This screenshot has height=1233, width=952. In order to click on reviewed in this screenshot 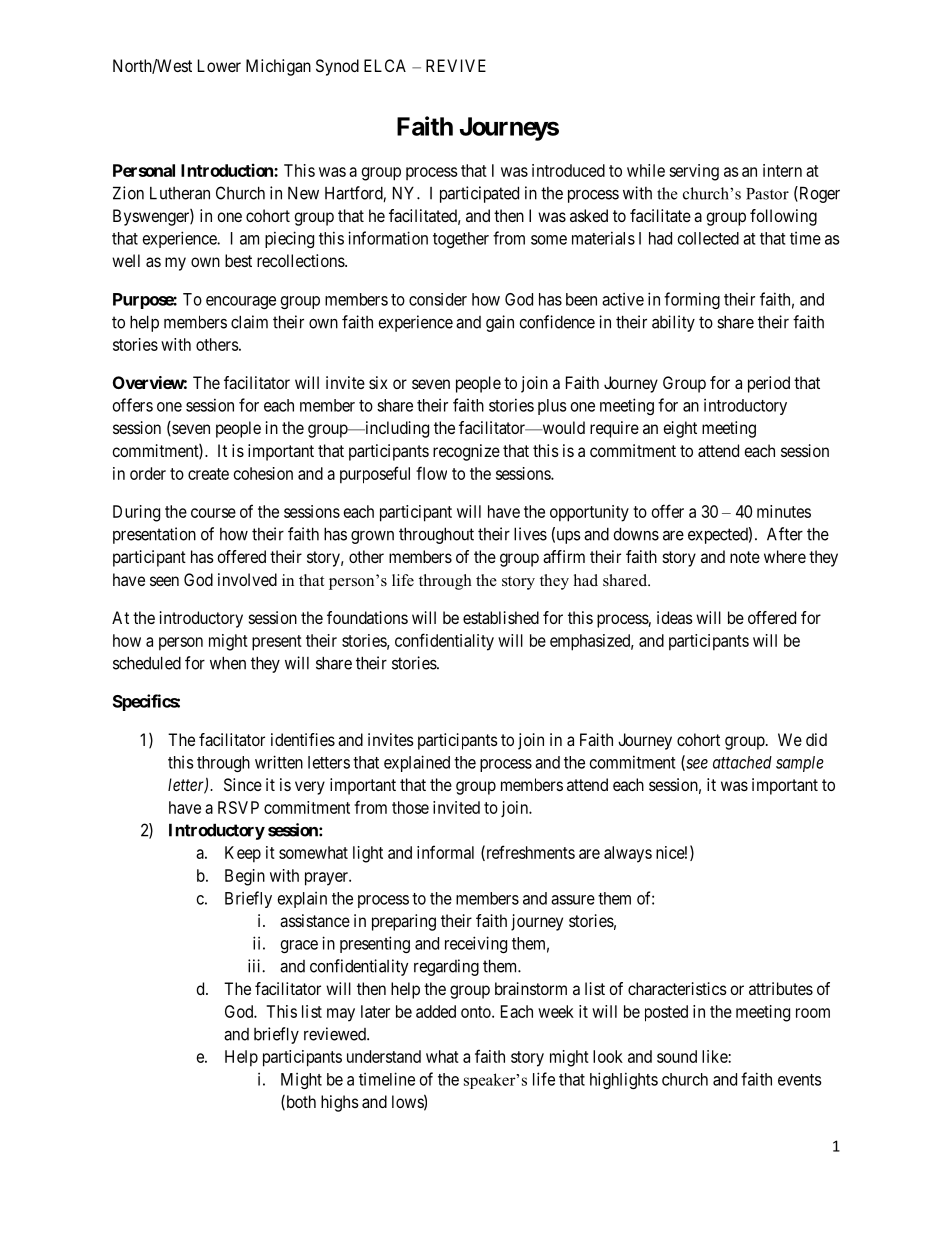, I will do `click(336, 1034)`.
